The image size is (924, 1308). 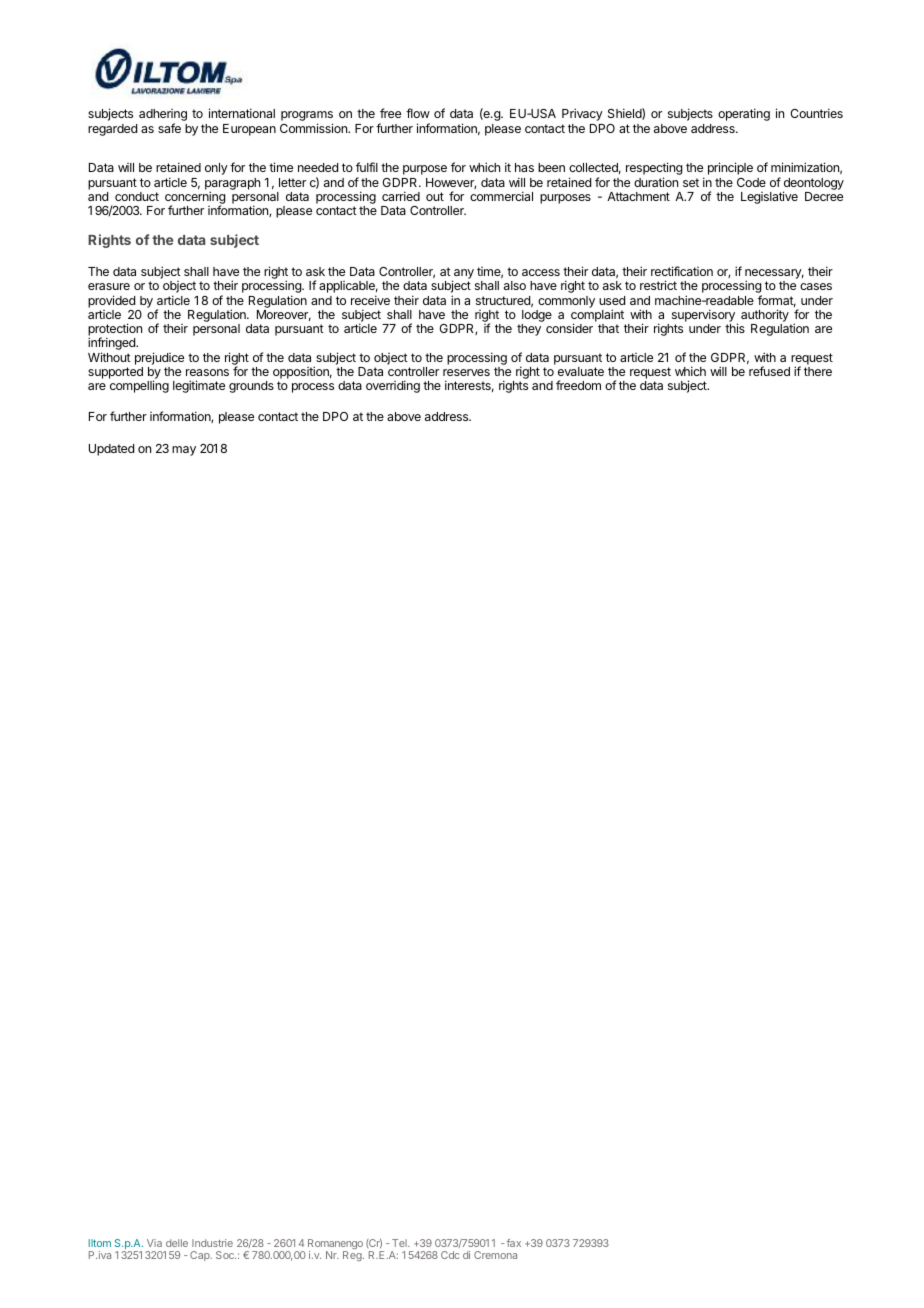 I want to click on there, so click(x=818, y=371).
